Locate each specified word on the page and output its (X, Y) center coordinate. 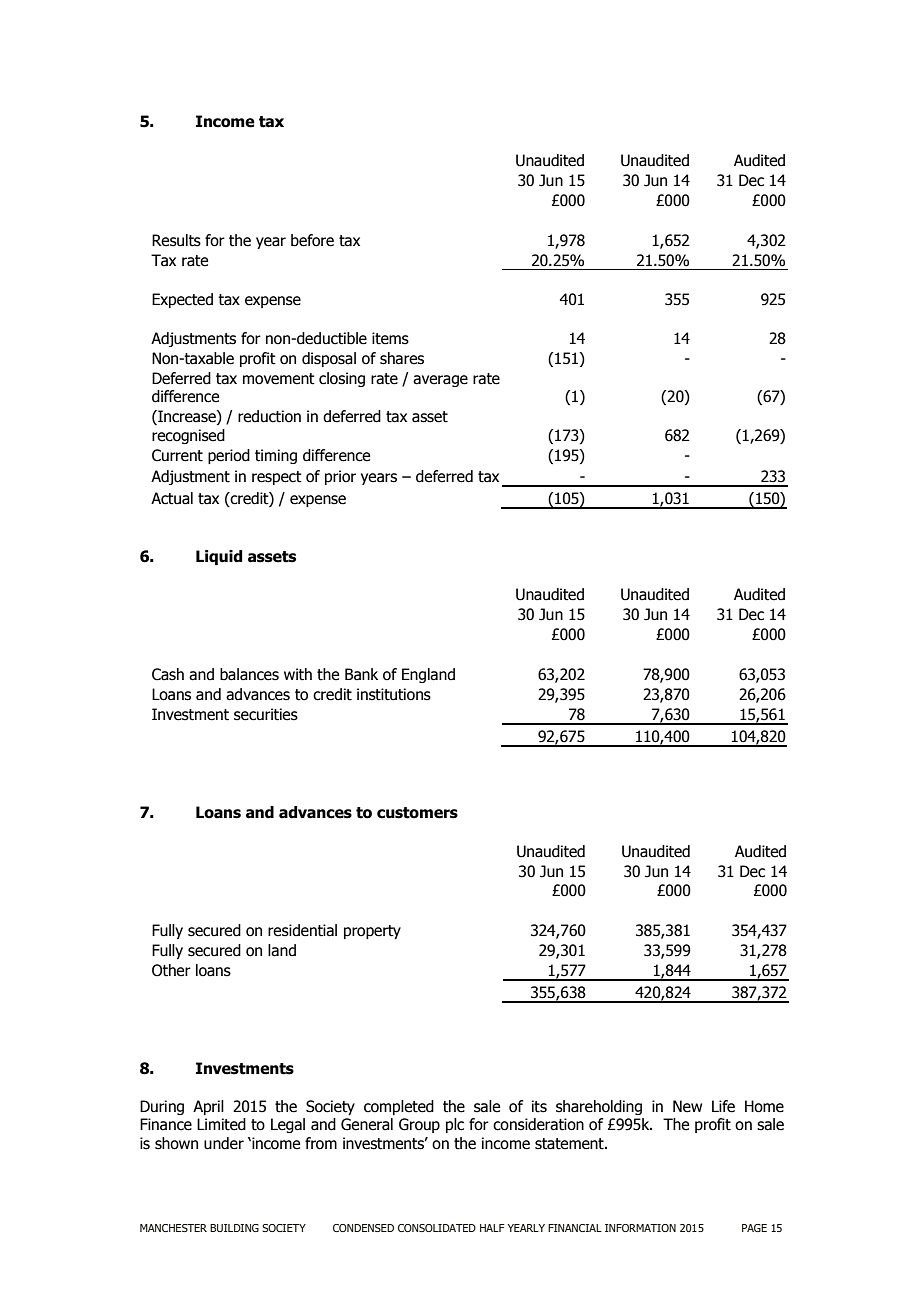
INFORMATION (640, 1228)
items (390, 338)
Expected (182, 300)
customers (417, 813)
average (440, 381)
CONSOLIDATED (437, 1228)
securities (266, 714)
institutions (394, 694)
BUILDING (234, 1228)
